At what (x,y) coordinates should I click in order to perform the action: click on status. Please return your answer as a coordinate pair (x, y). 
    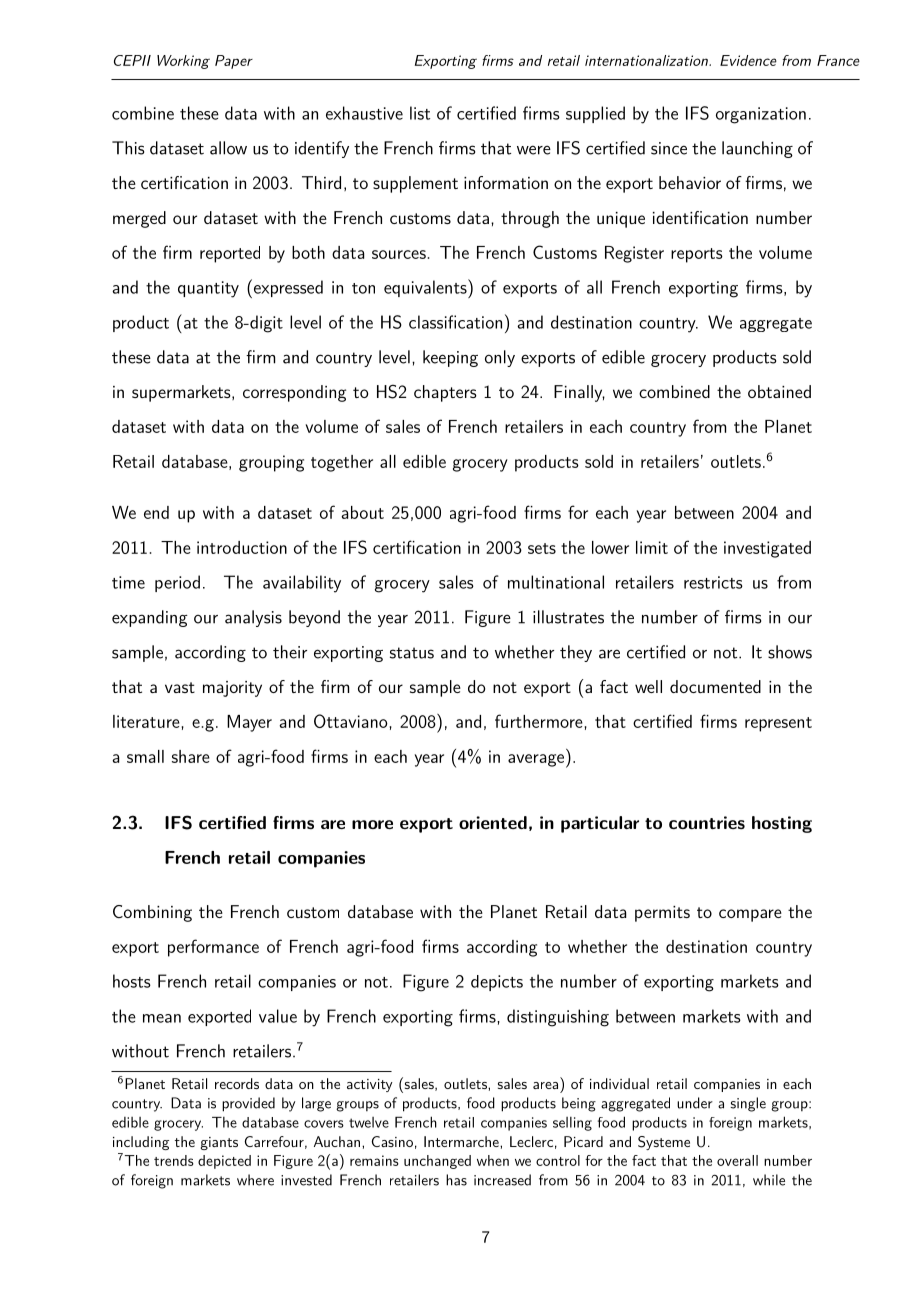
    Looking at the image, I should click on (412, 653).
